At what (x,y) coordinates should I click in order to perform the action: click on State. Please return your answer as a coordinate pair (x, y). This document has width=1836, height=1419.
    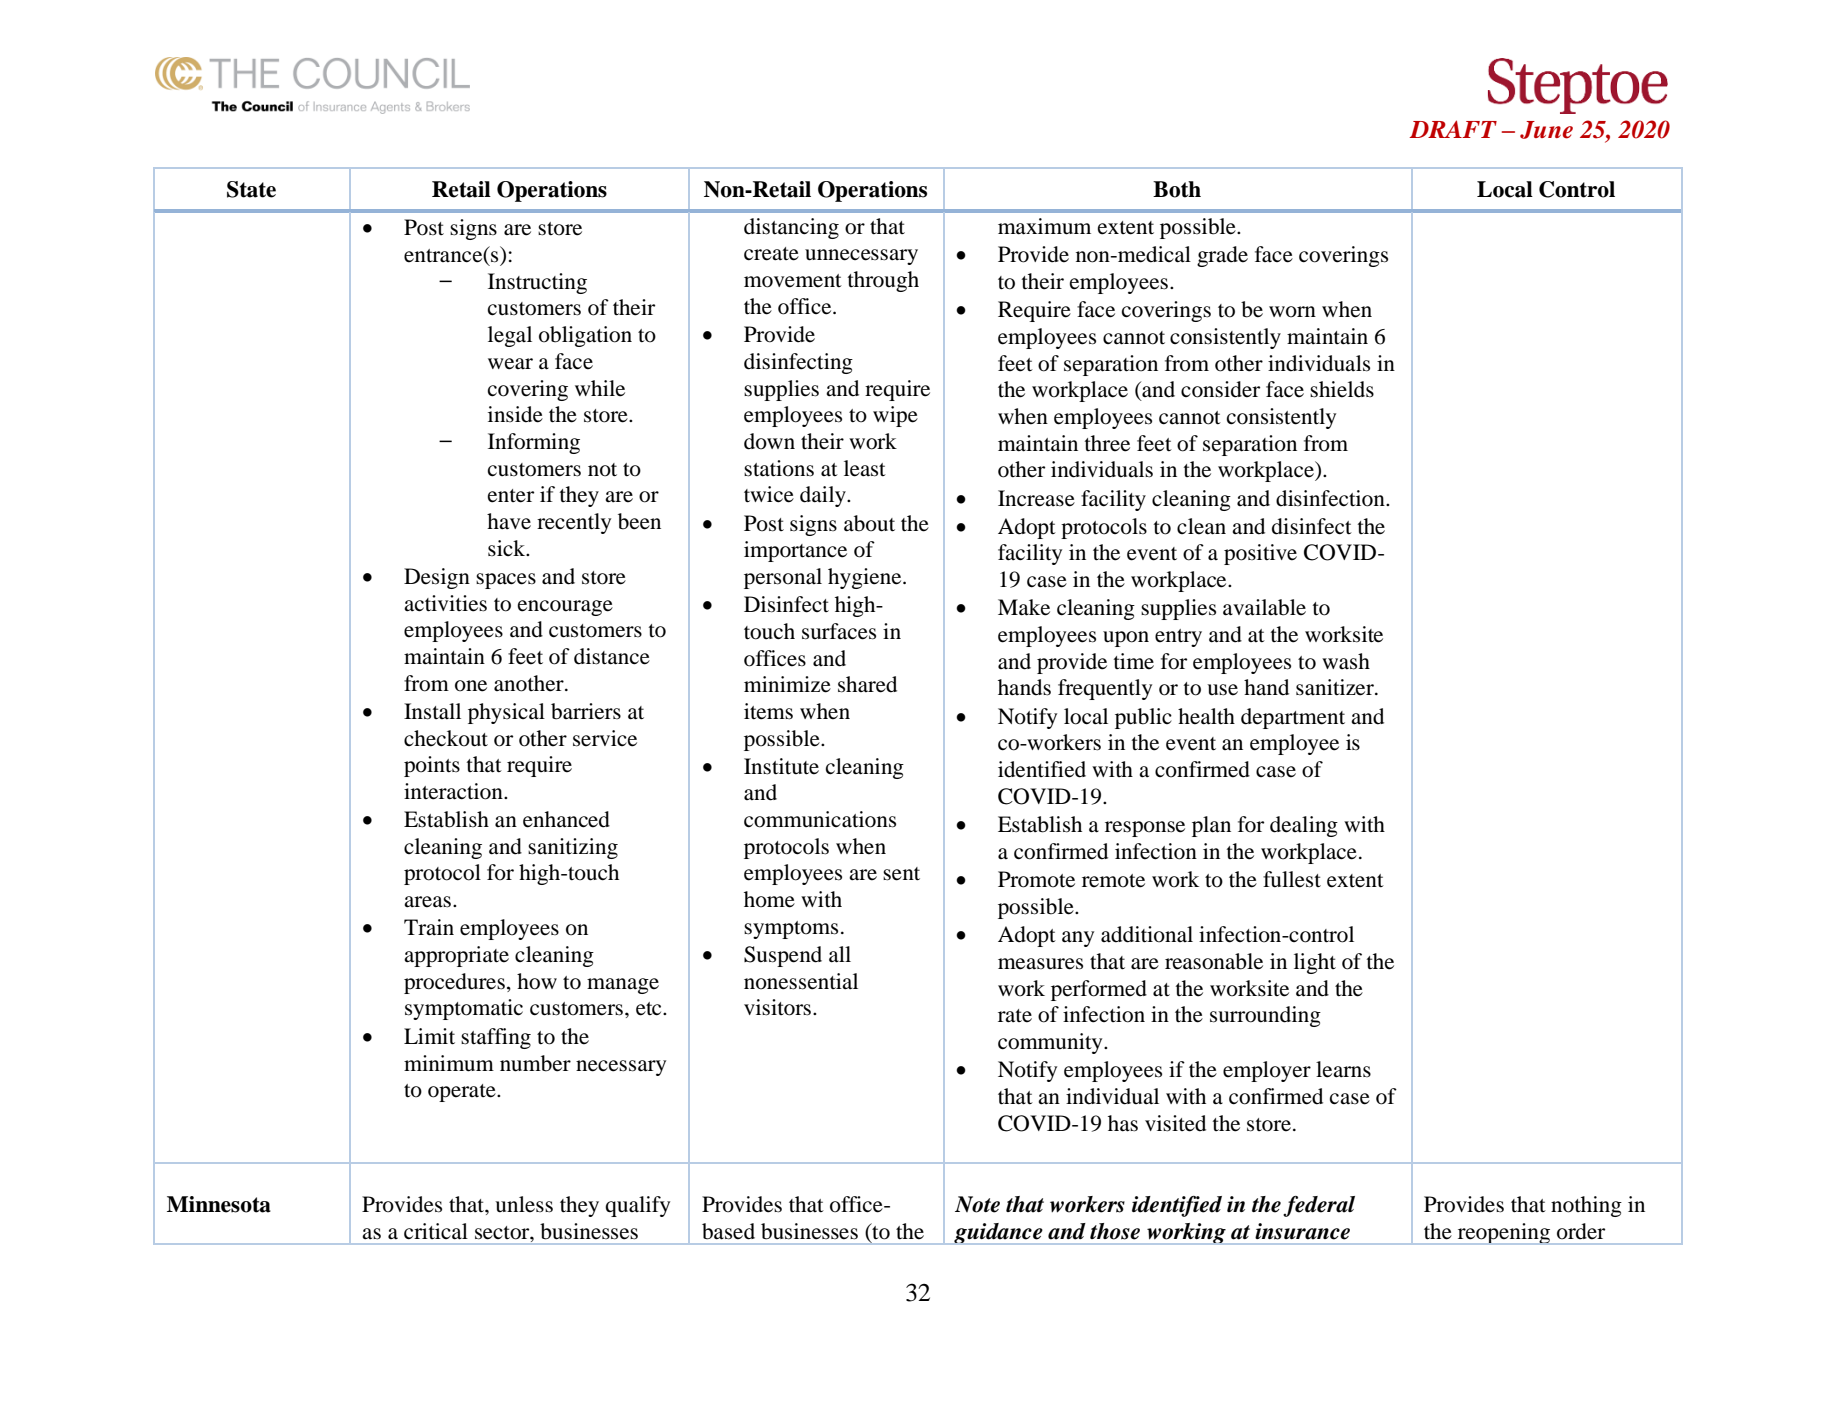
    Looking at the image, I should click on (251, 189).
